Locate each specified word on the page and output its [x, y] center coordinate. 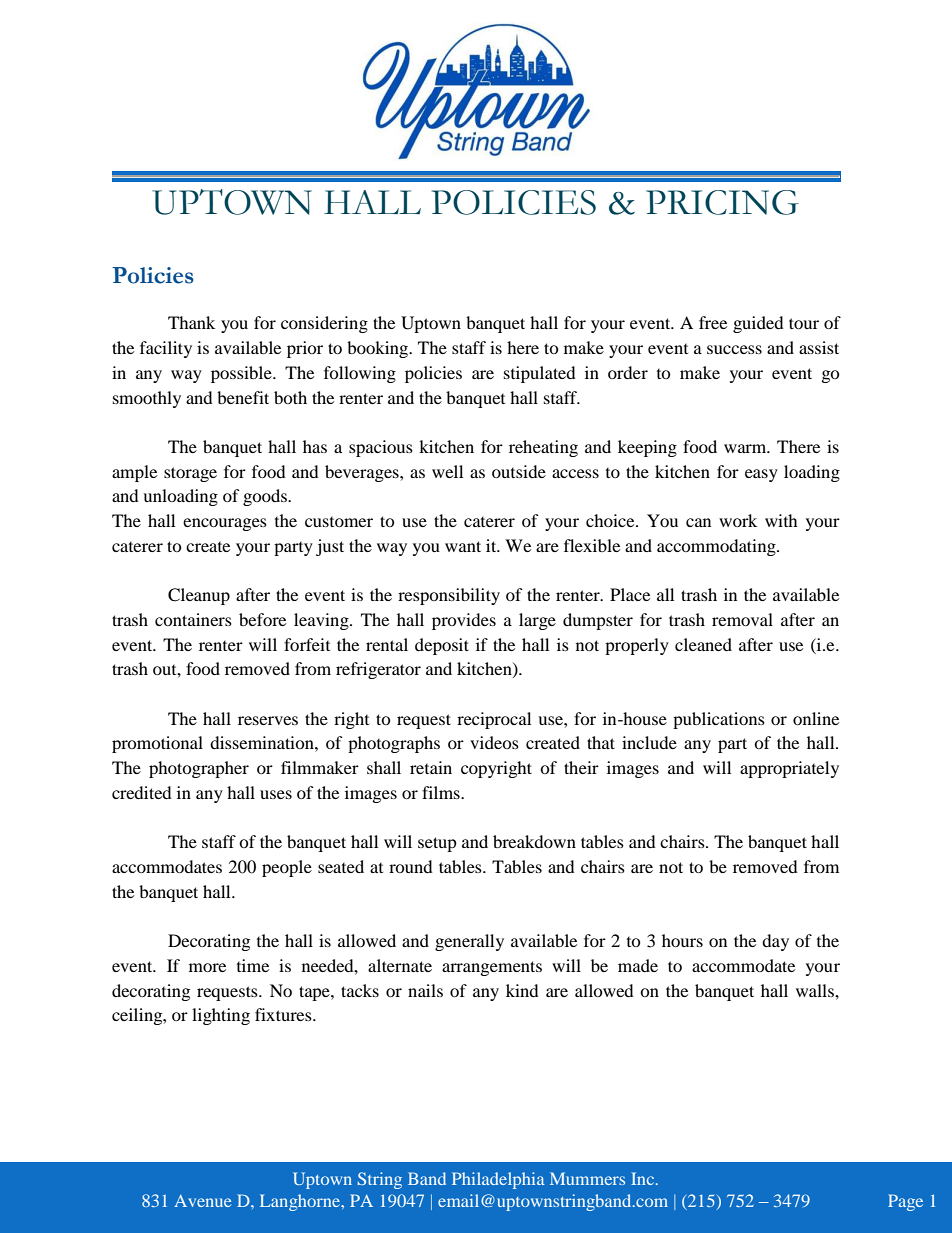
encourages [225, 524]
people [287, 868]
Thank [191, 322]
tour [804, 323]
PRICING [722, 202]
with [781, 520]
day [775, 942]
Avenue [203, 1201]
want [463, 546]
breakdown [534, 841]
